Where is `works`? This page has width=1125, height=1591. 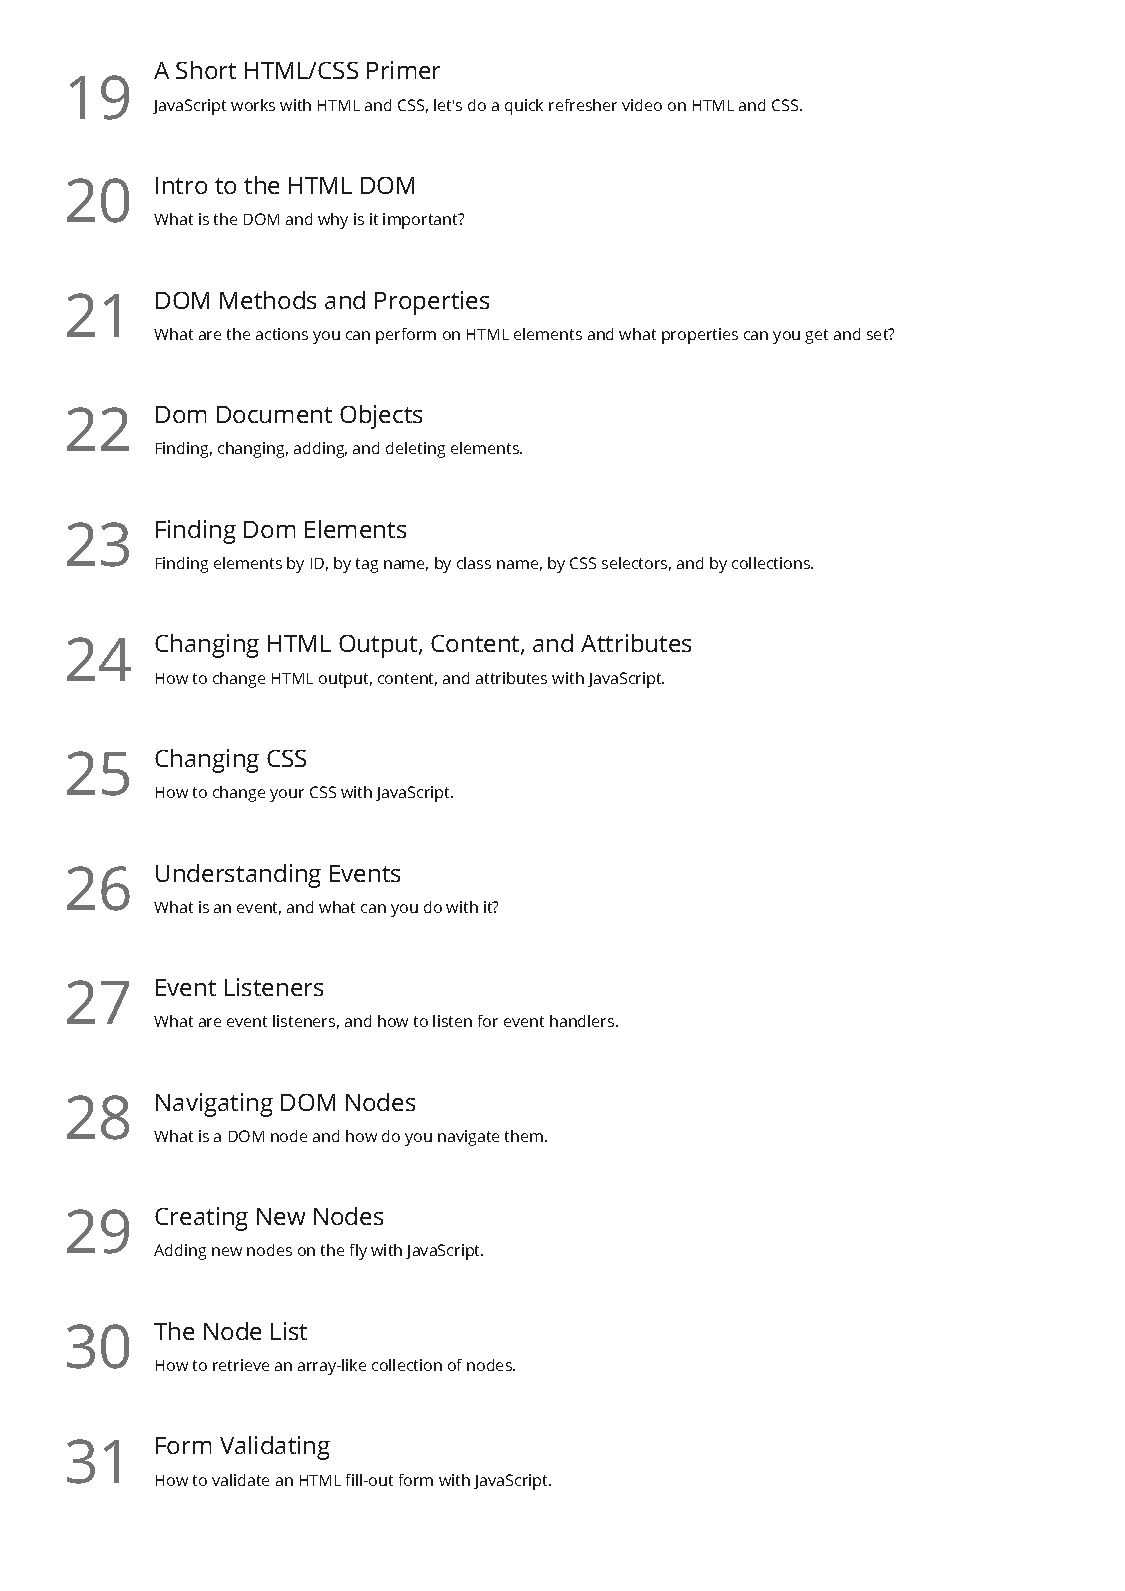
works is located at coordinates (253, 105).
